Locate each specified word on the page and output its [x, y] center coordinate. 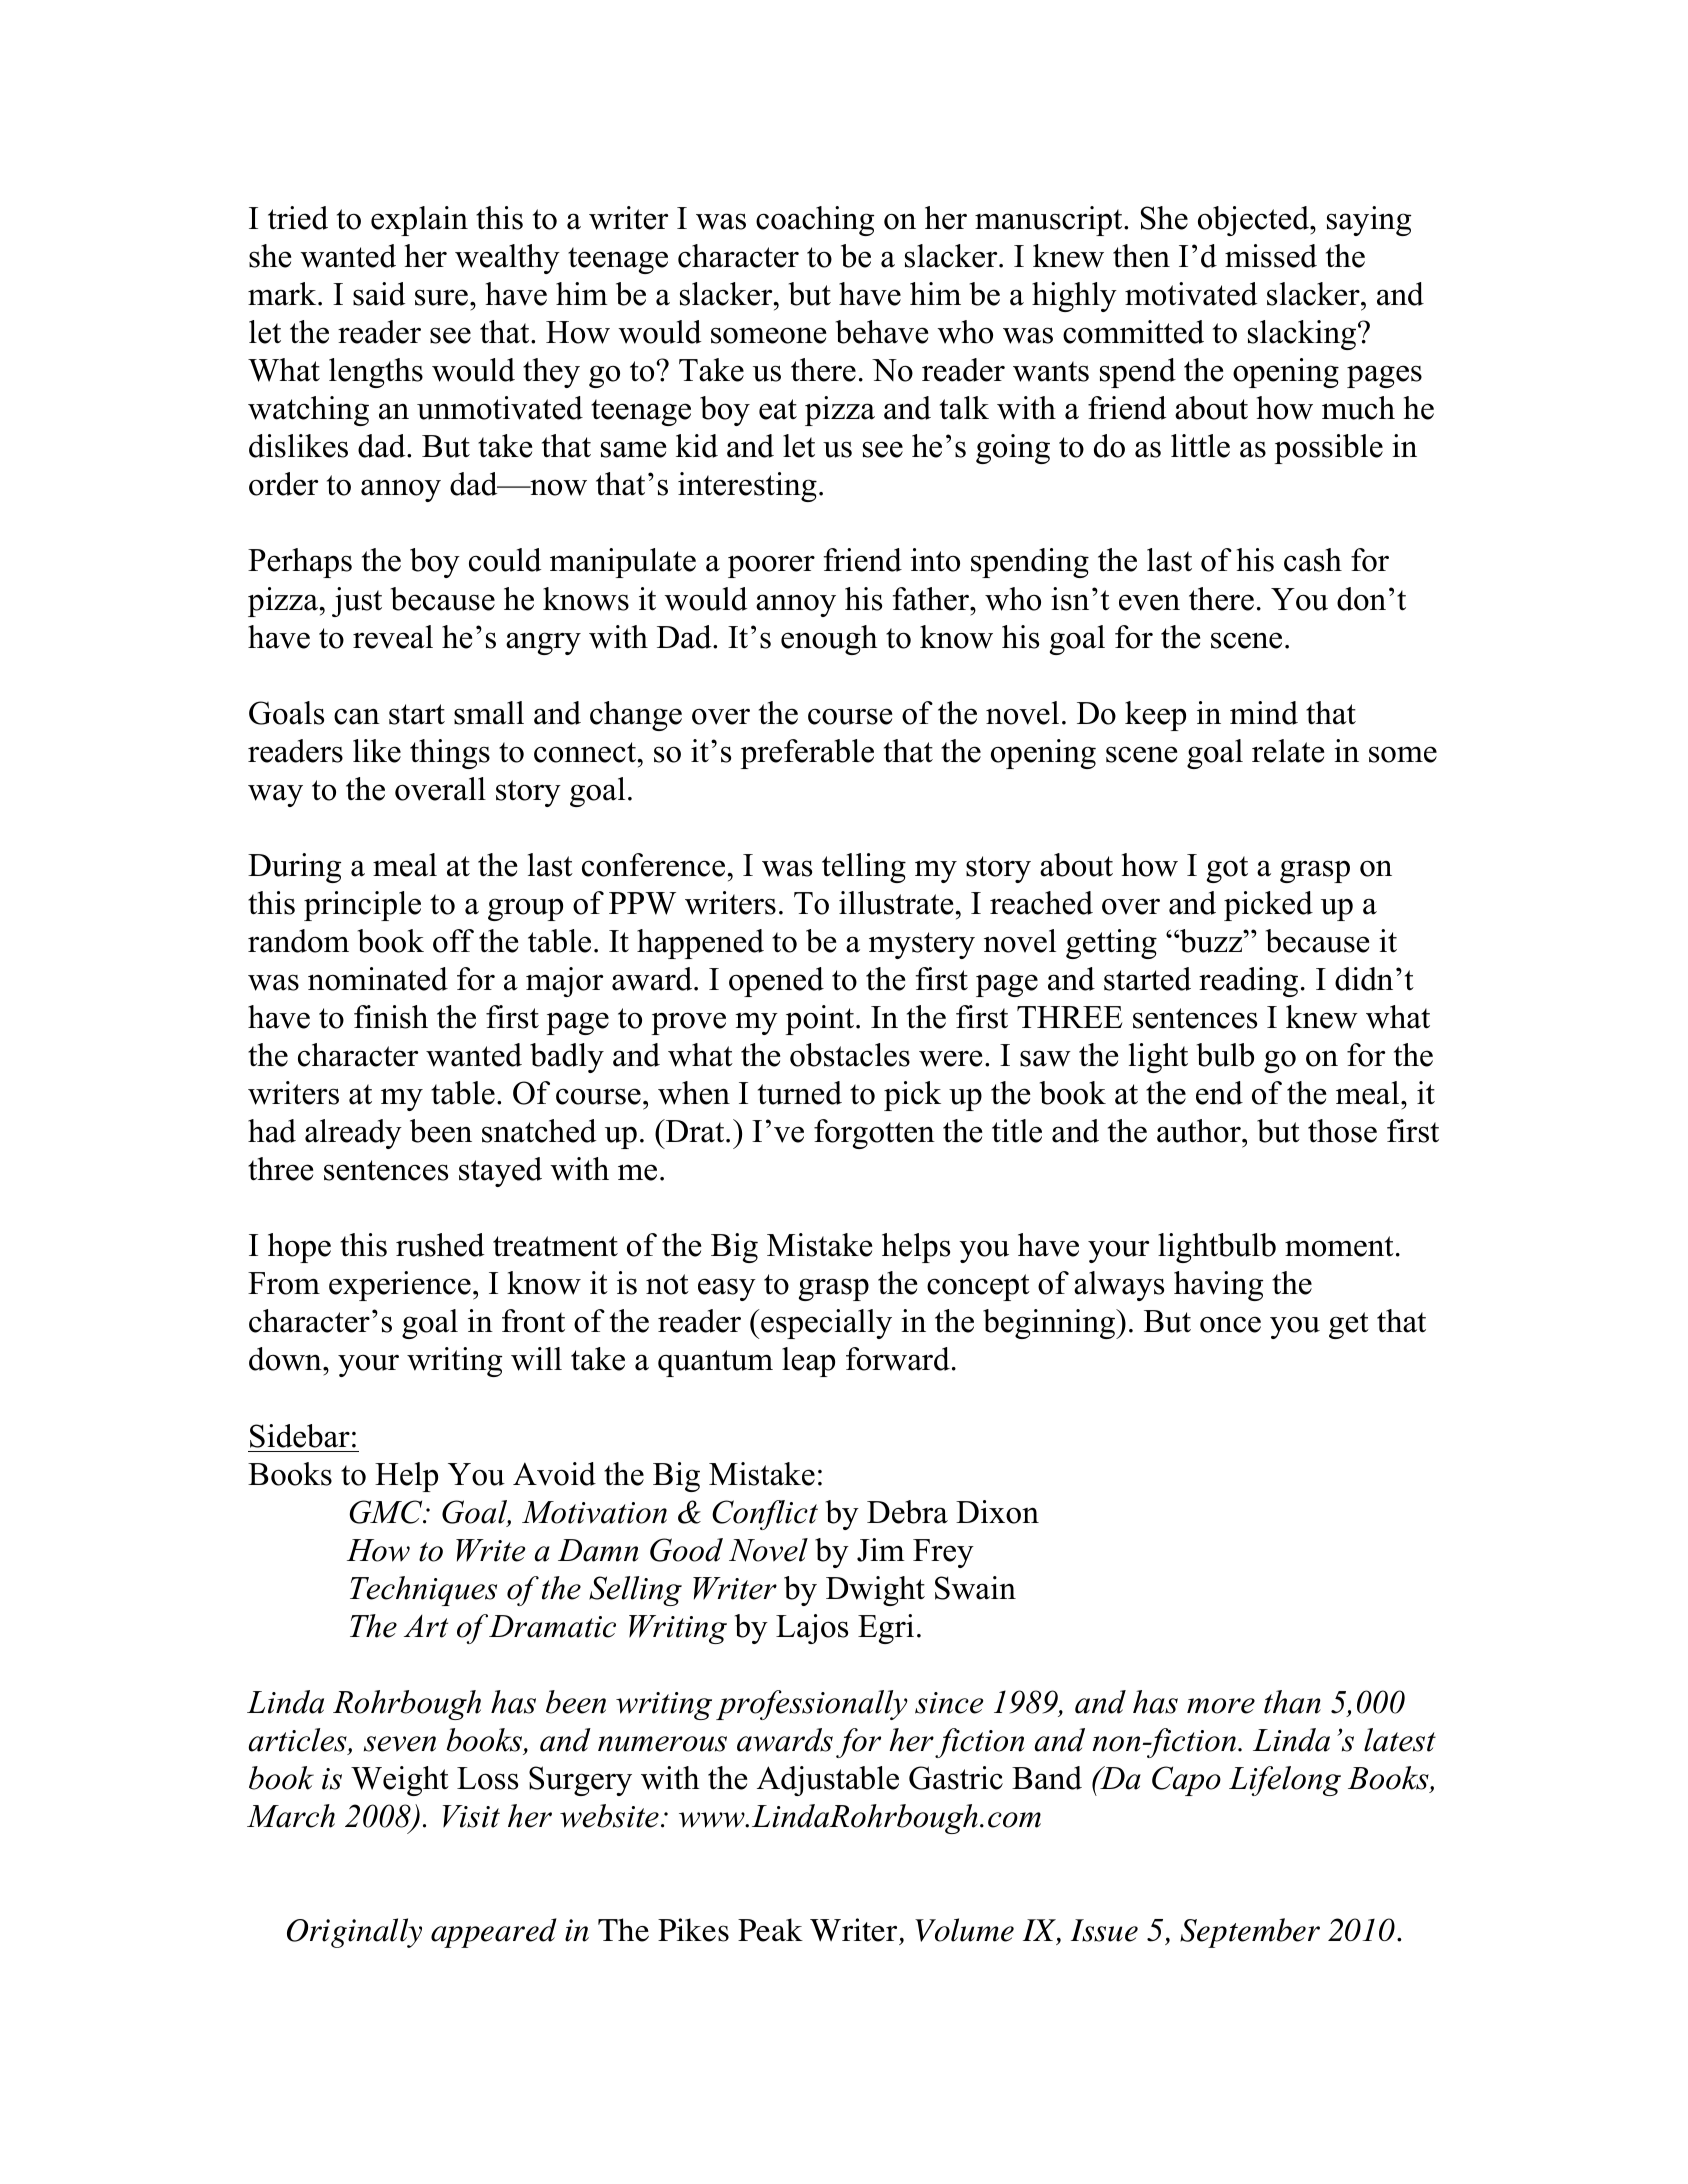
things [450, 754]
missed [1271, 256]
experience [400, 1286]
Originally [354, 1933]
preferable [807, 754]
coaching [815, 221]
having [1218, 1286]
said [379, 294]
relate [1288, 751]
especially [825, 1324]
